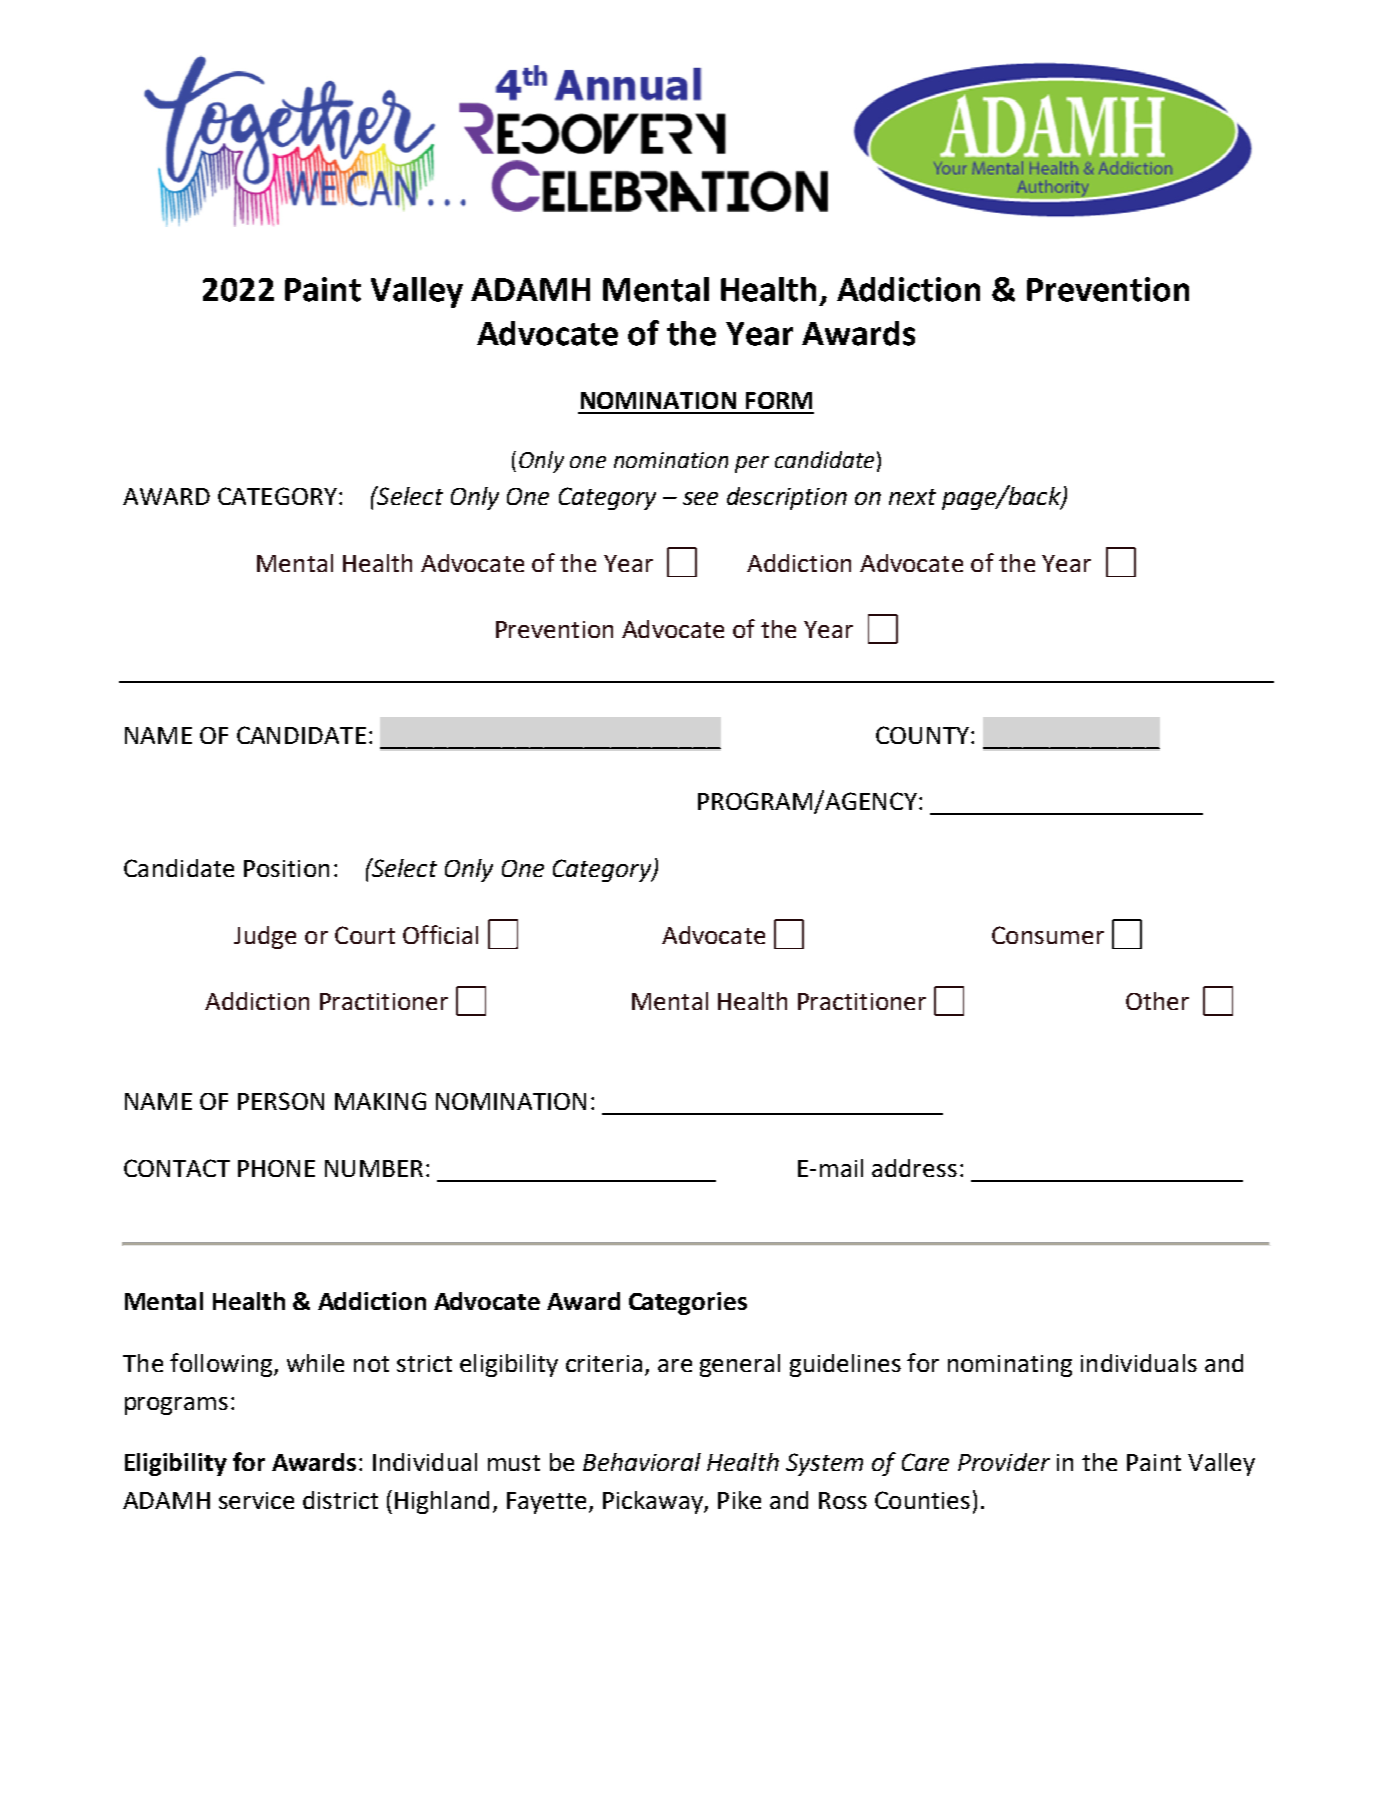 Image resolution: width=1393 pixels, height=1803 pixels. Describe the element at coordinates (286, 868) in the document. I see `Position` at that location.
